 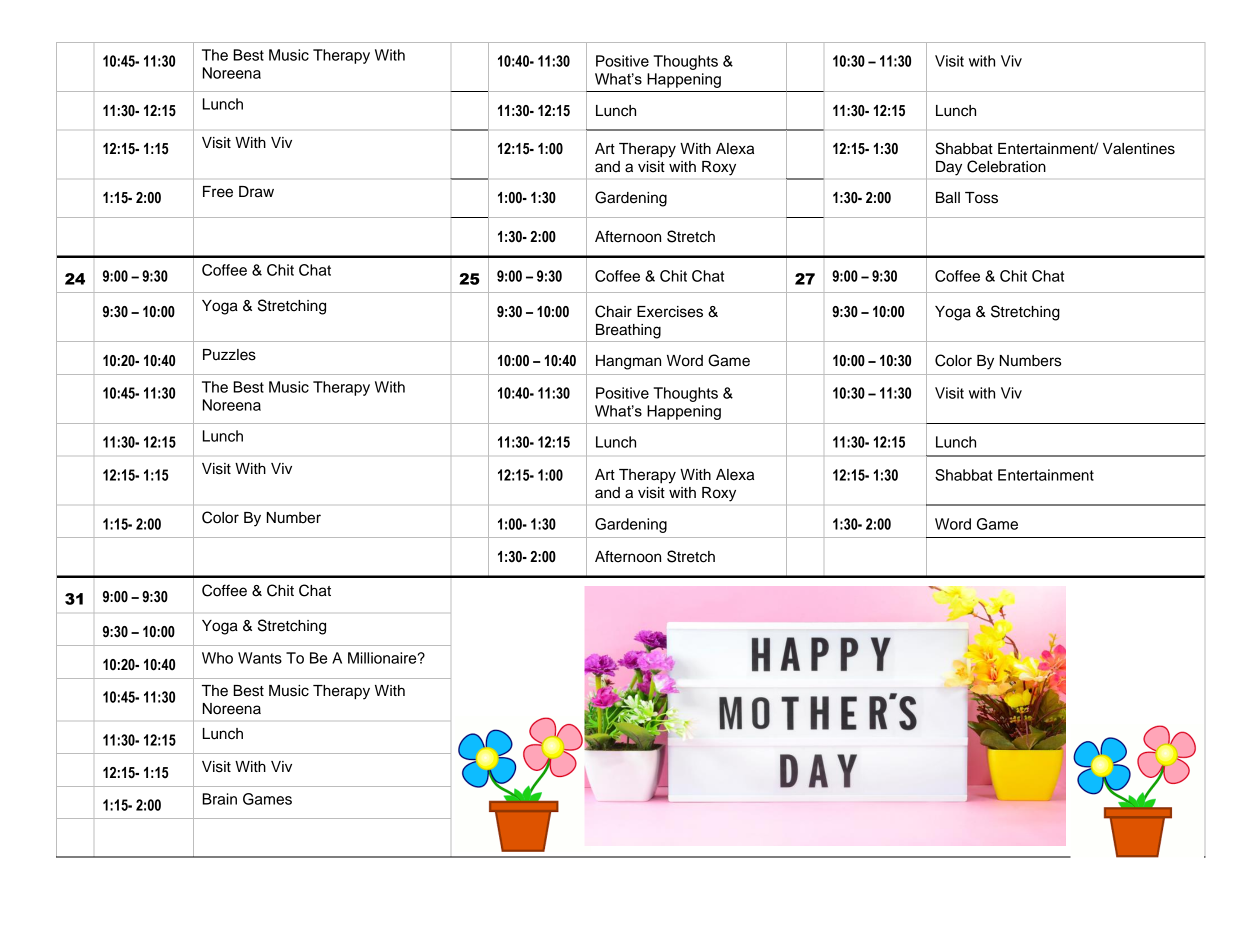 I want to click on Brain, so click(x=219, y=799).
